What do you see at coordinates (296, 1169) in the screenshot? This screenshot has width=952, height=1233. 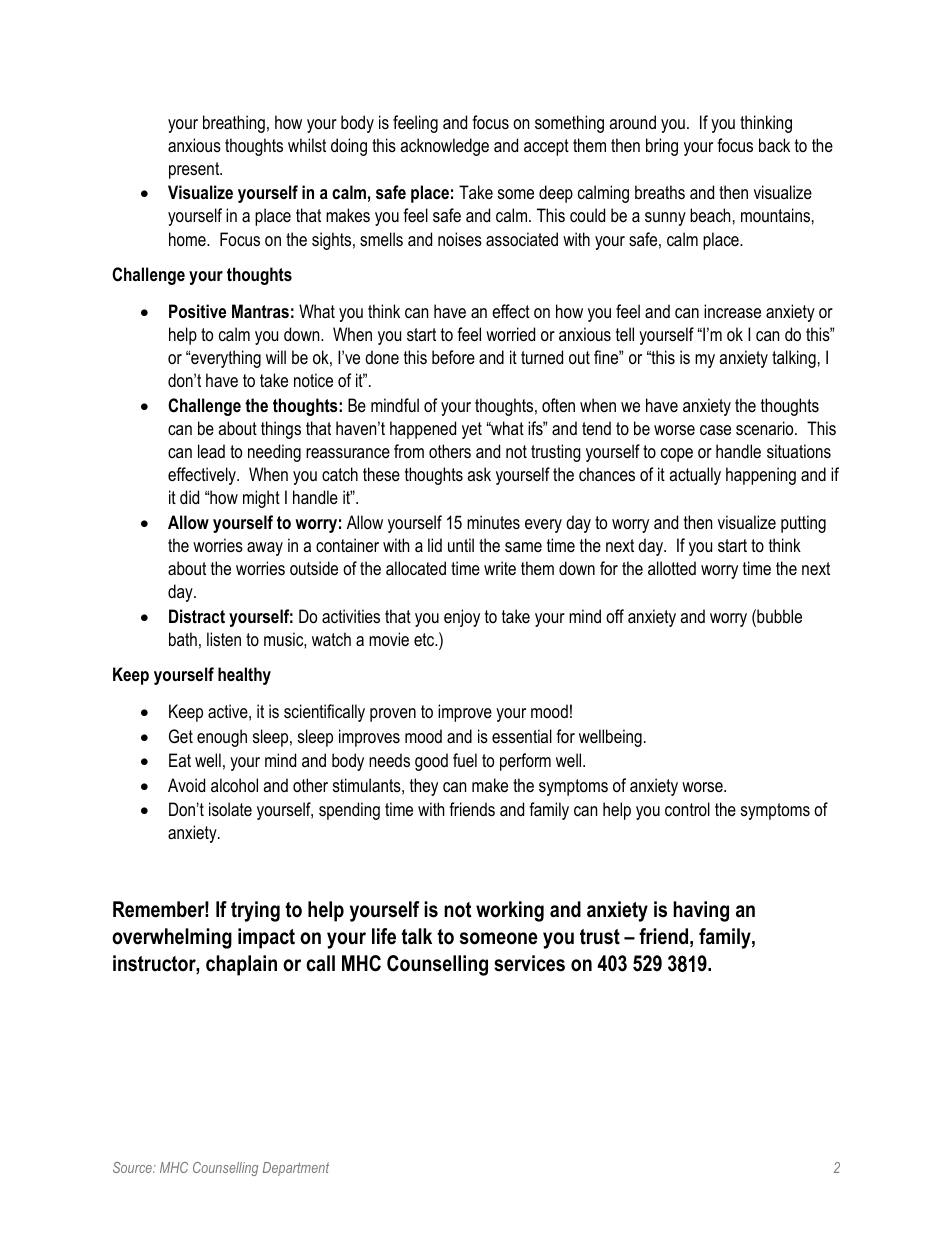 I see `Department` at bounding box center [296, 1169].
